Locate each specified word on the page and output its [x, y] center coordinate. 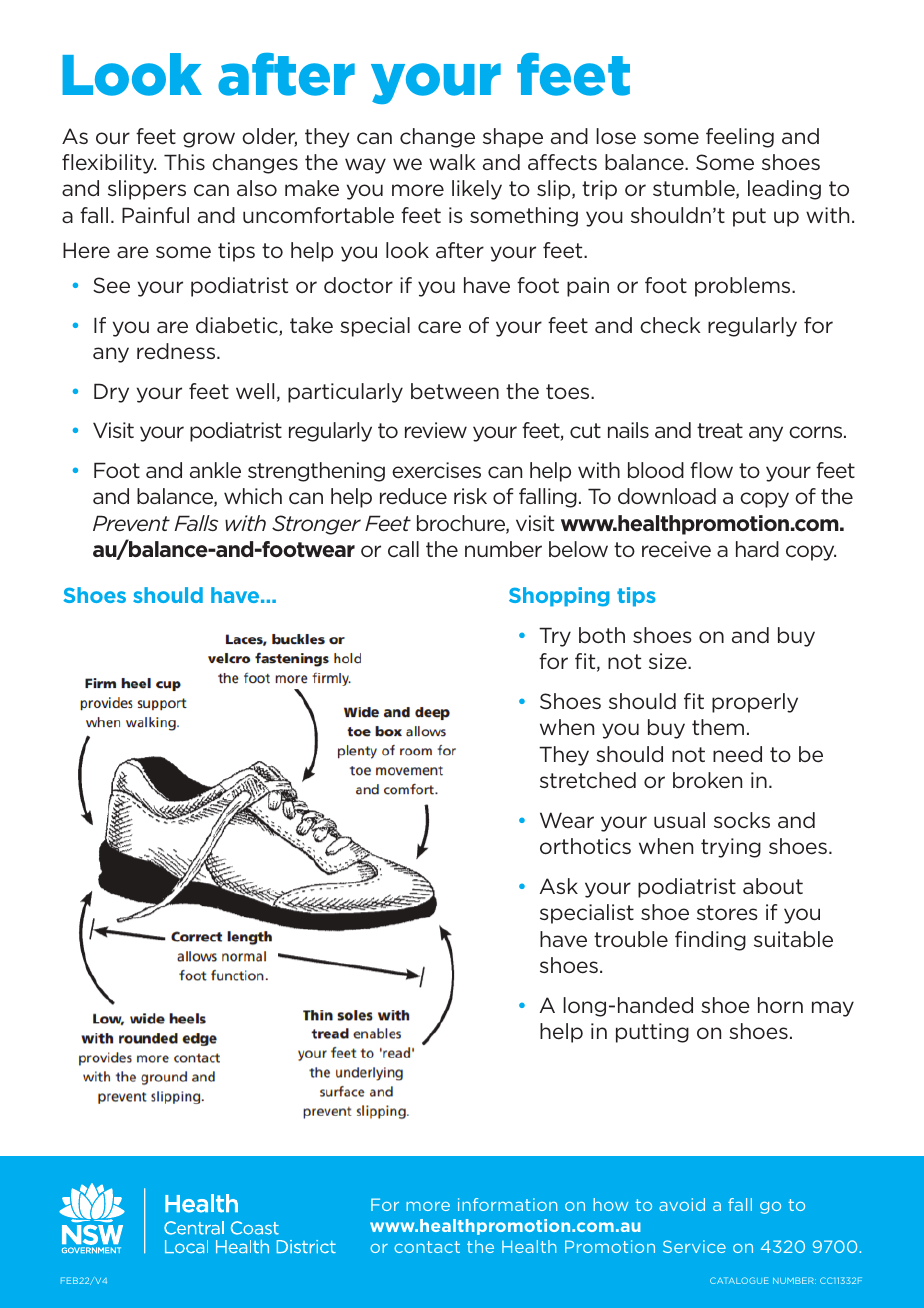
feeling [740, 138]
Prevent [131, 523]
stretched [588, 780]
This [184, 162]
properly [755, 703]
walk [452, 162]
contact [427, 1247]
